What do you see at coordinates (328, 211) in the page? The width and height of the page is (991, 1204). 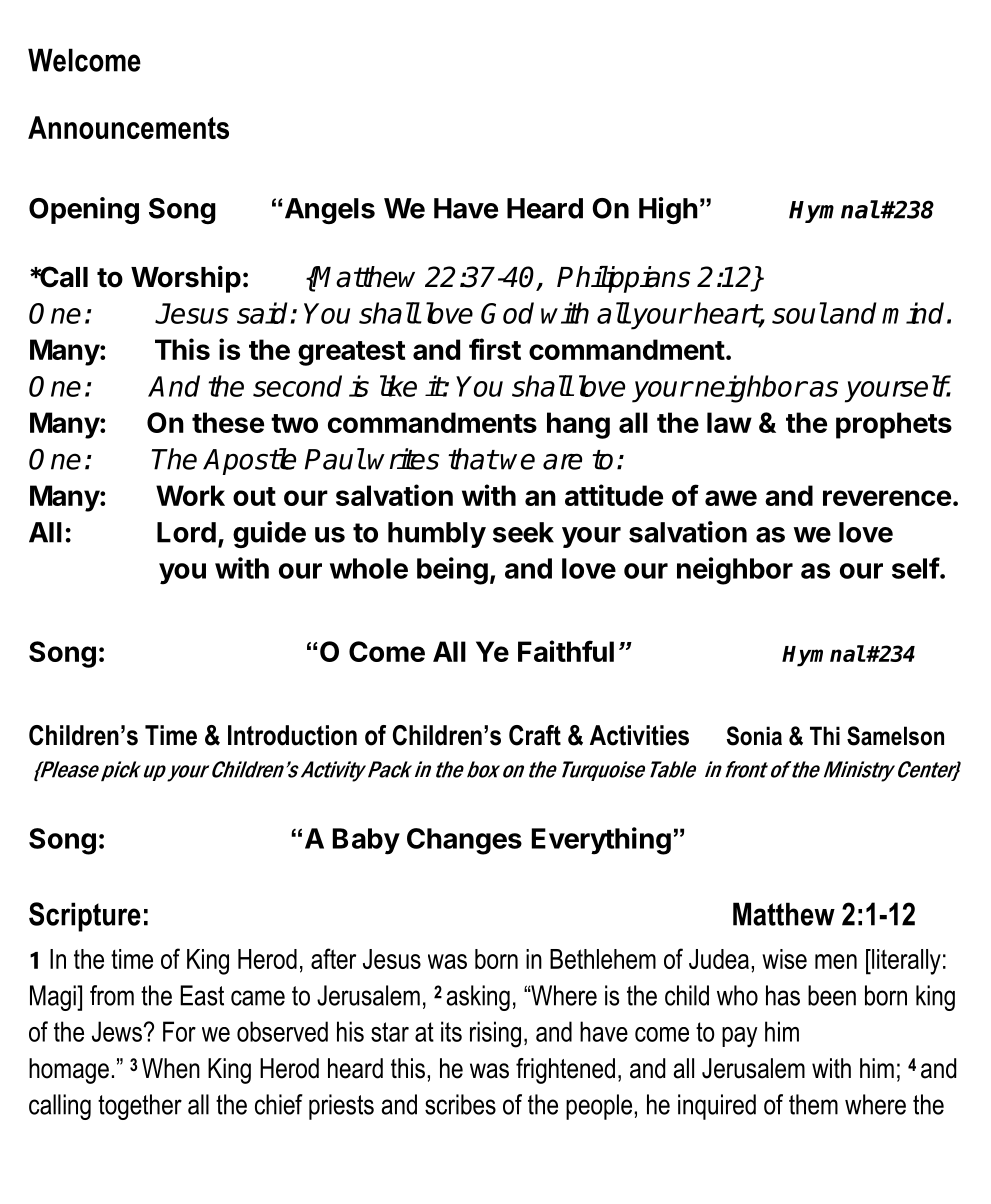 I see `Angels` at bounding box center [328, 211].
